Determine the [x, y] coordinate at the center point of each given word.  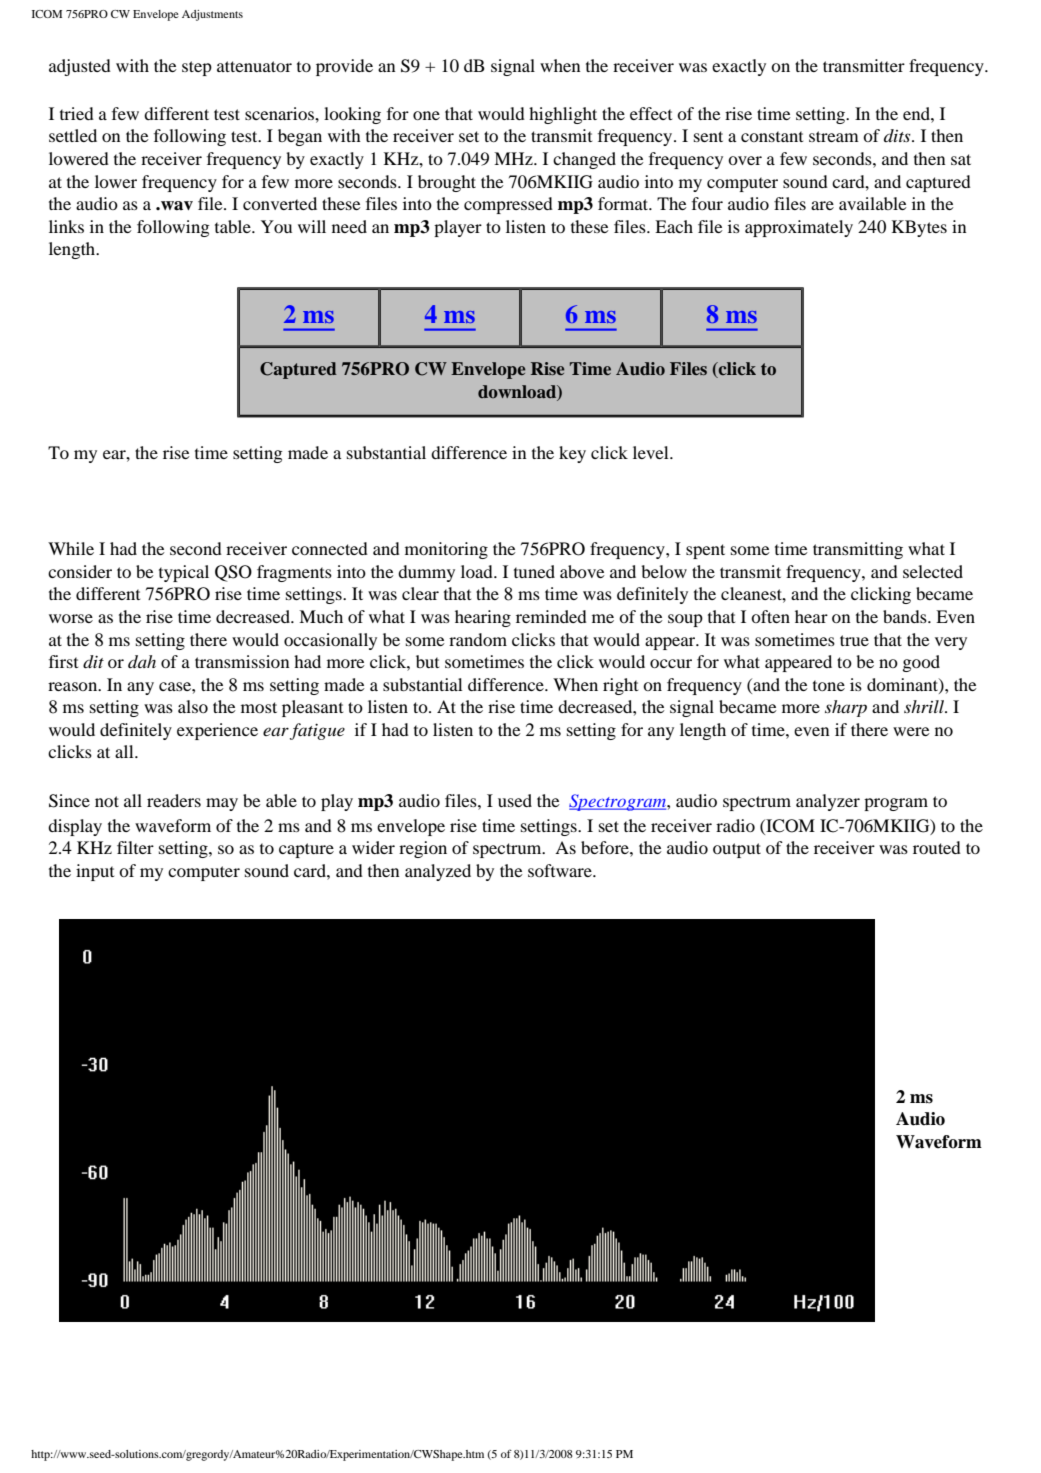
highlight [563, 115]
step [197, 68]
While [71, 548]
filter [135, 847]
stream [834, 136]
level [652, 452]
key [572, 454]
